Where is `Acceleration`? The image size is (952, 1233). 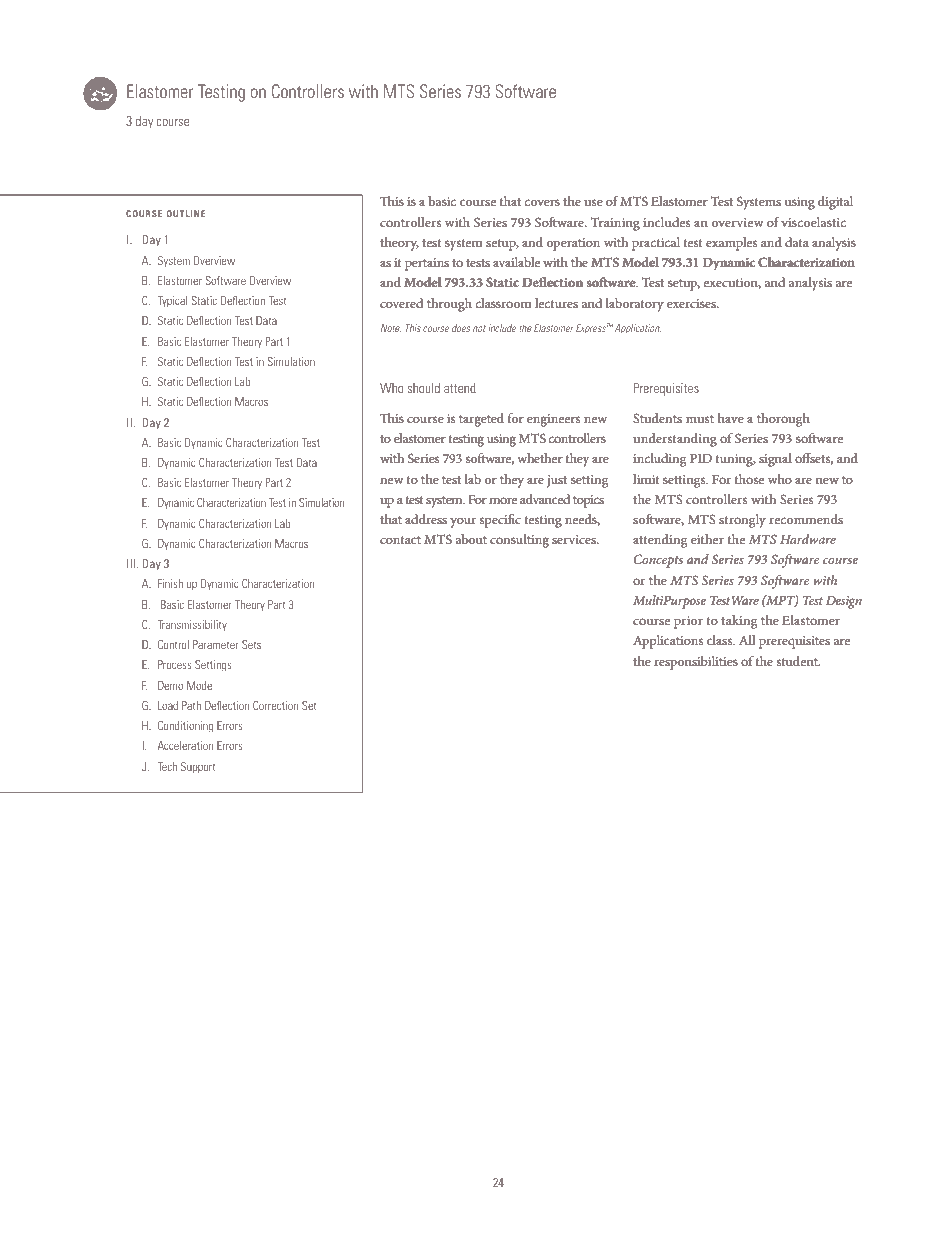 Acceleration is located at coordinates (185, 745).
